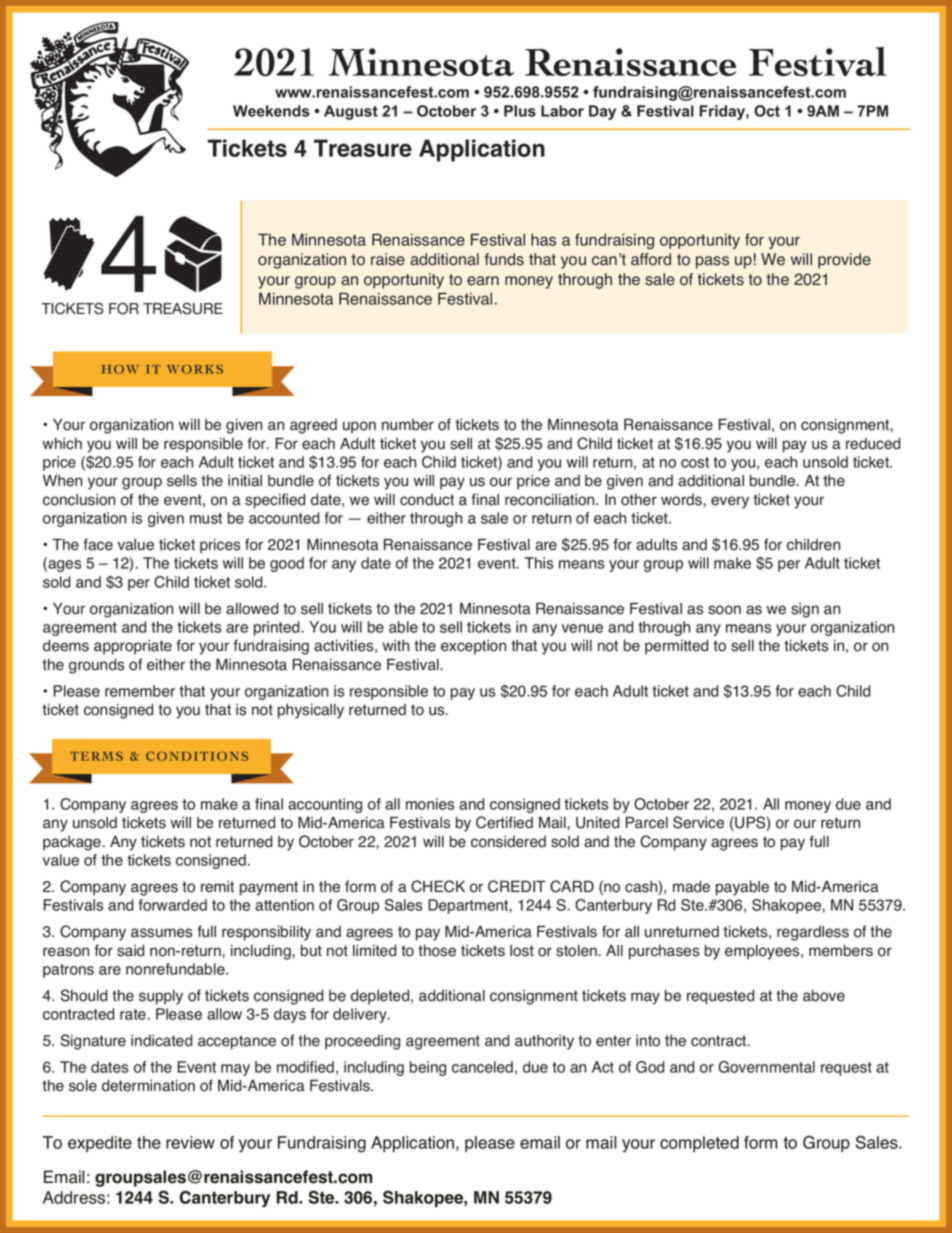  What do you see at coordinates (520, 111) in the page?
I see `Plus` at bounding box center [520, 111].
